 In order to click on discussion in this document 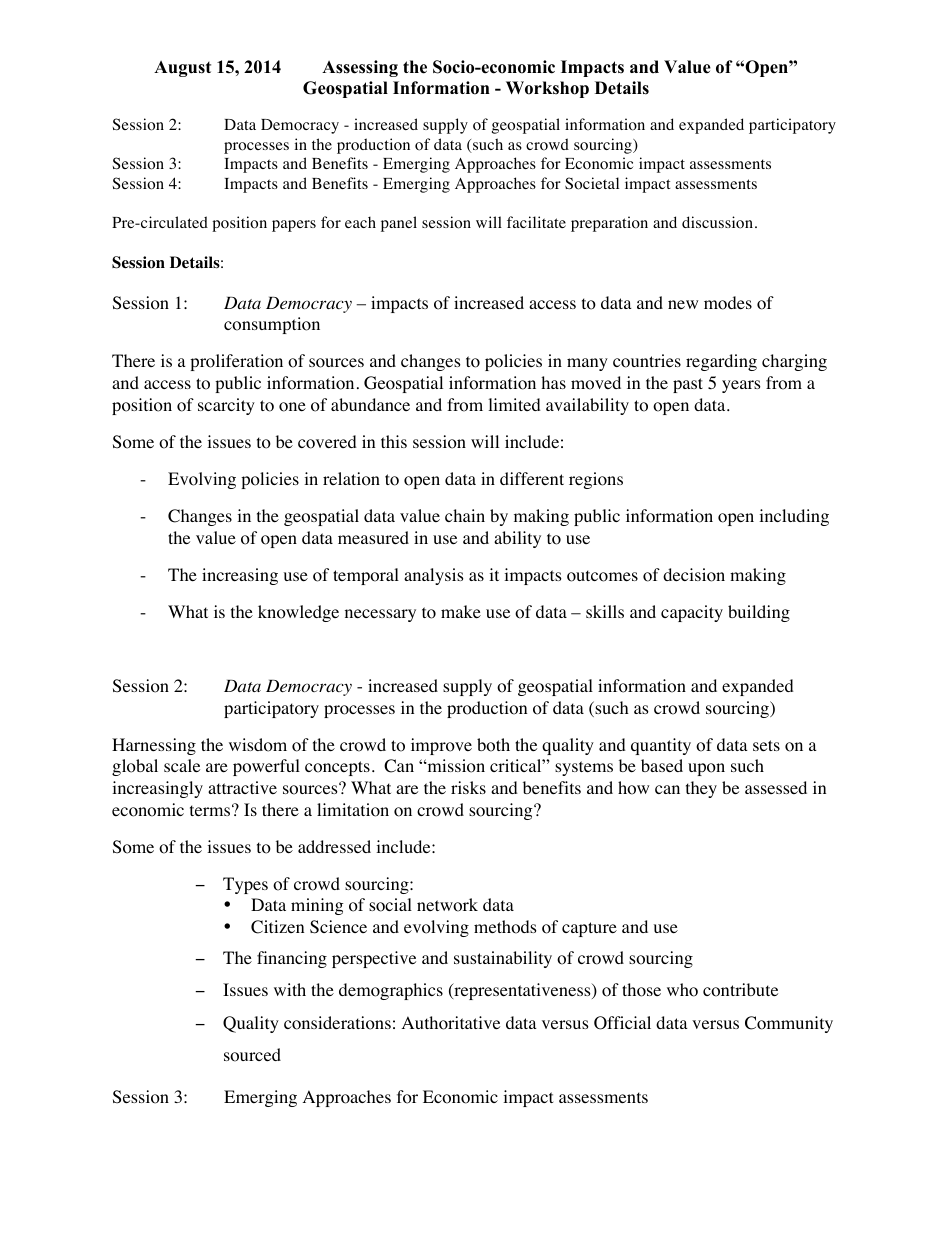, I will do `click(717, 222)`.
